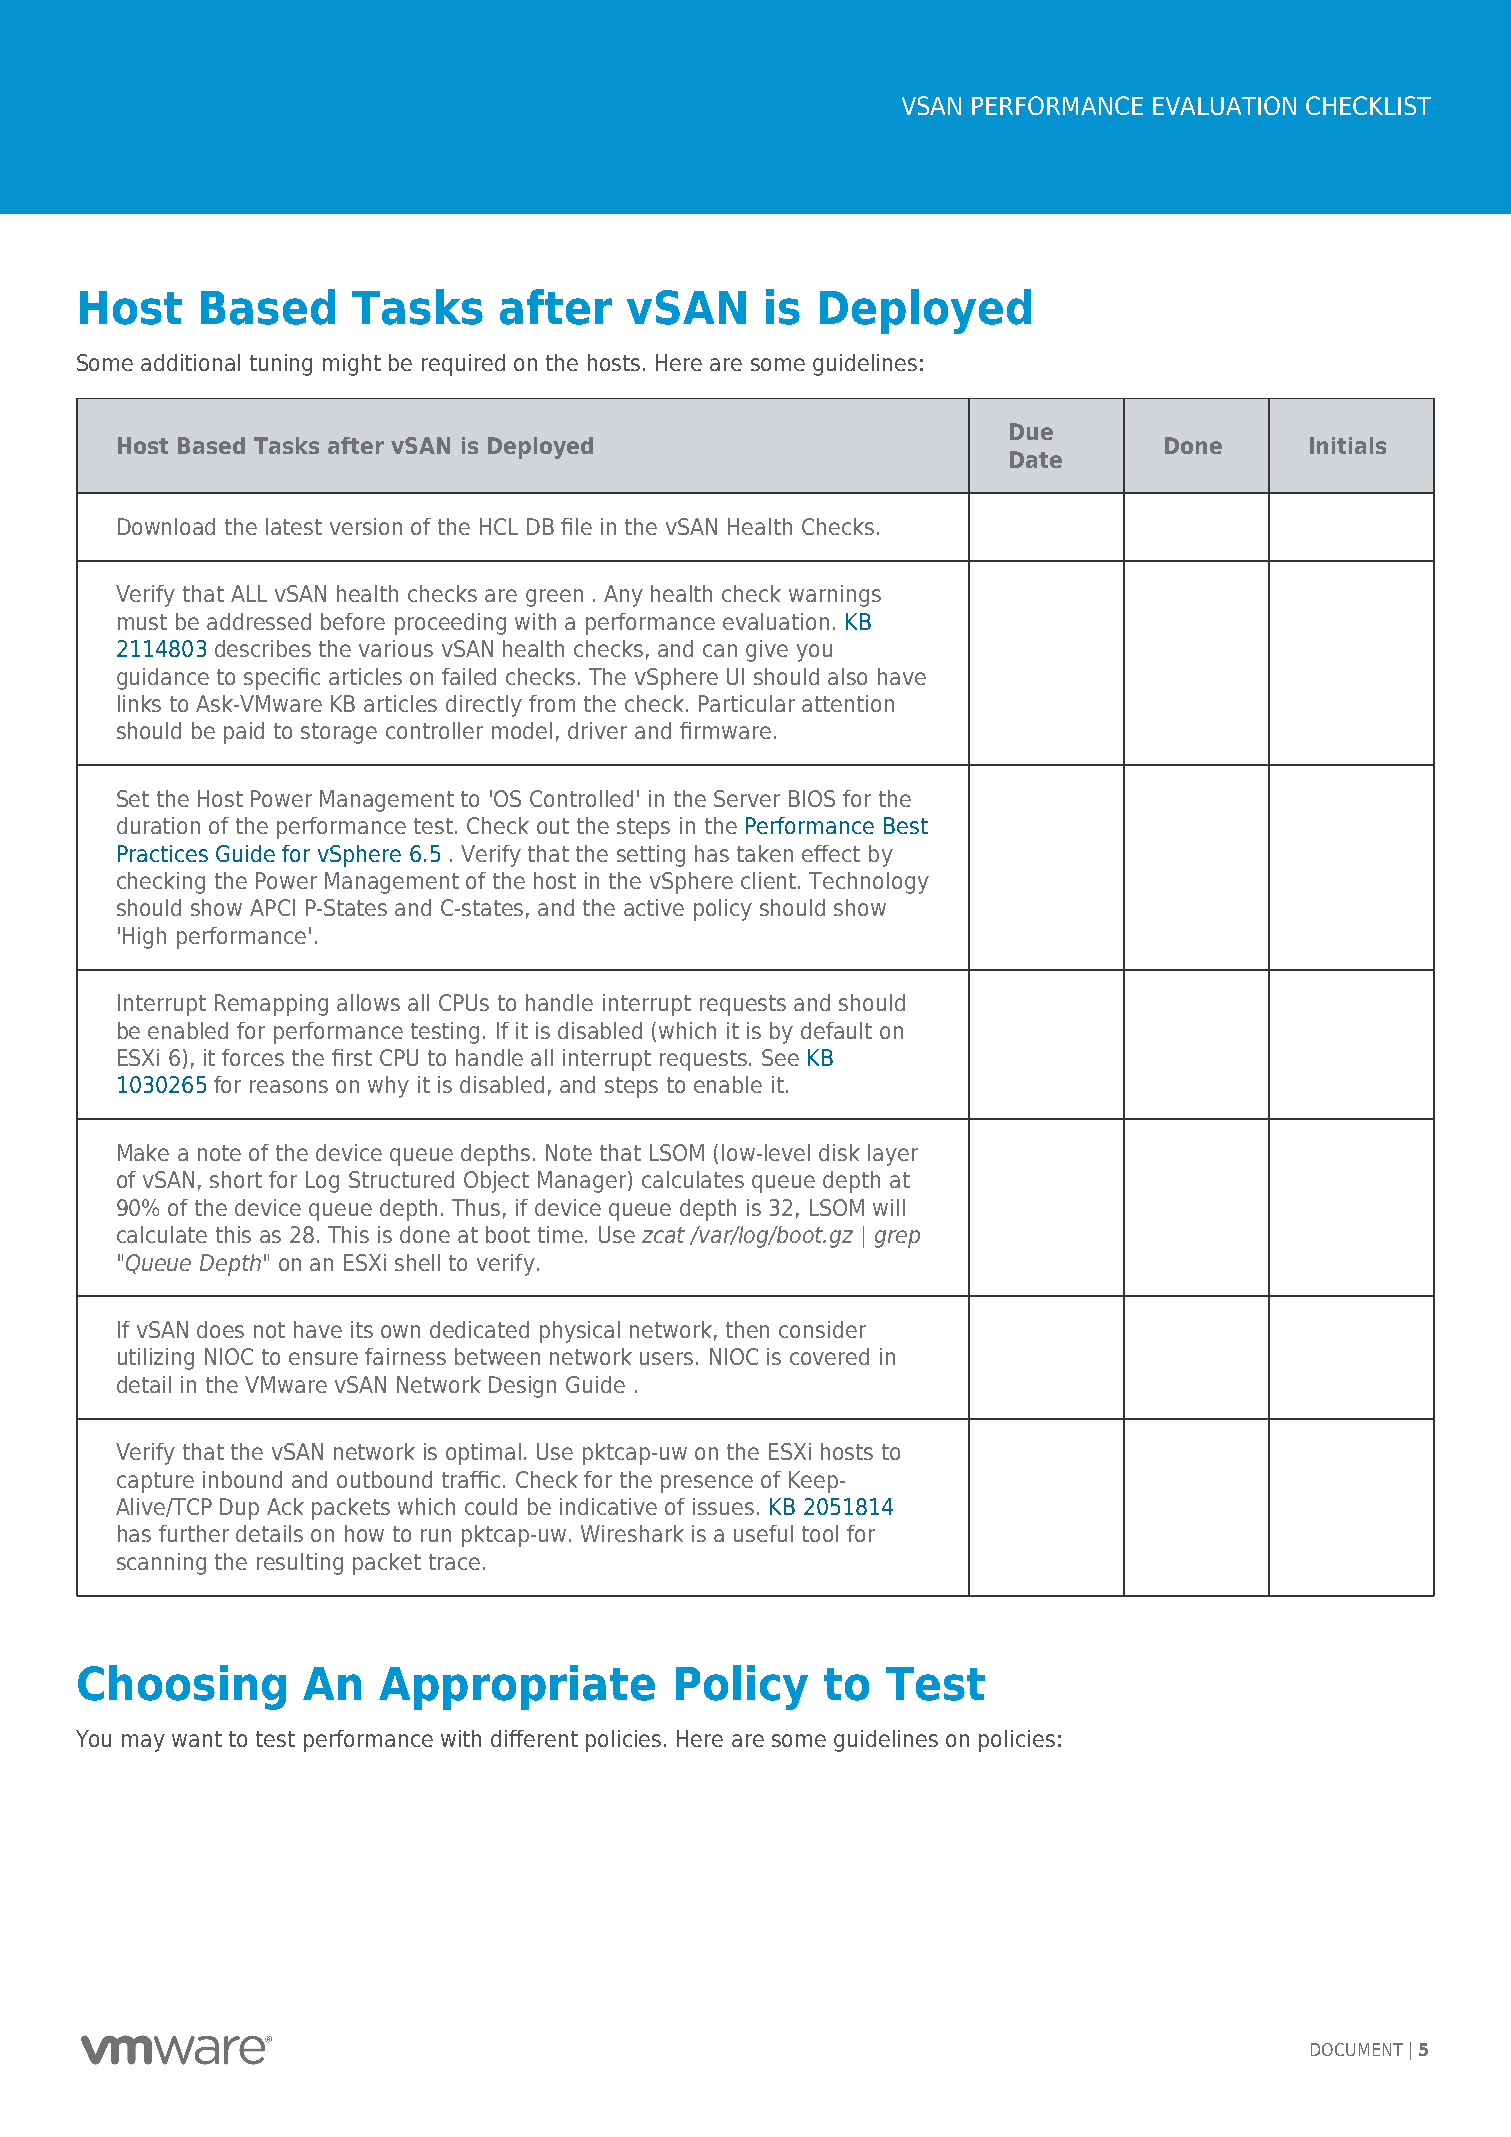  Describe the element at coordinates (763, 1533) in the screenshot. I see `useful` at that location.
